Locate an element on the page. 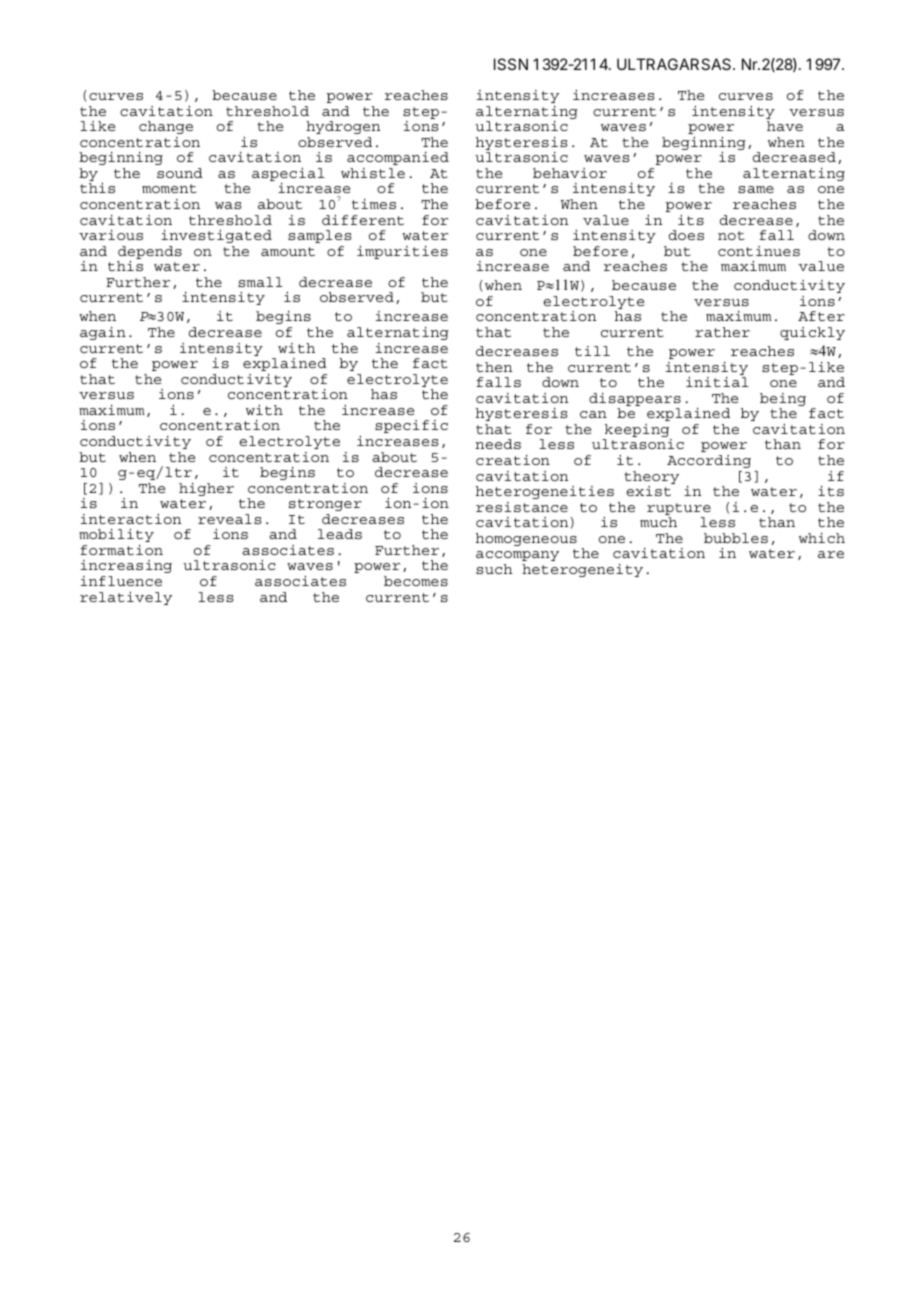 This image has height=1308, width=924. small is located at coordinates (260, 282).
